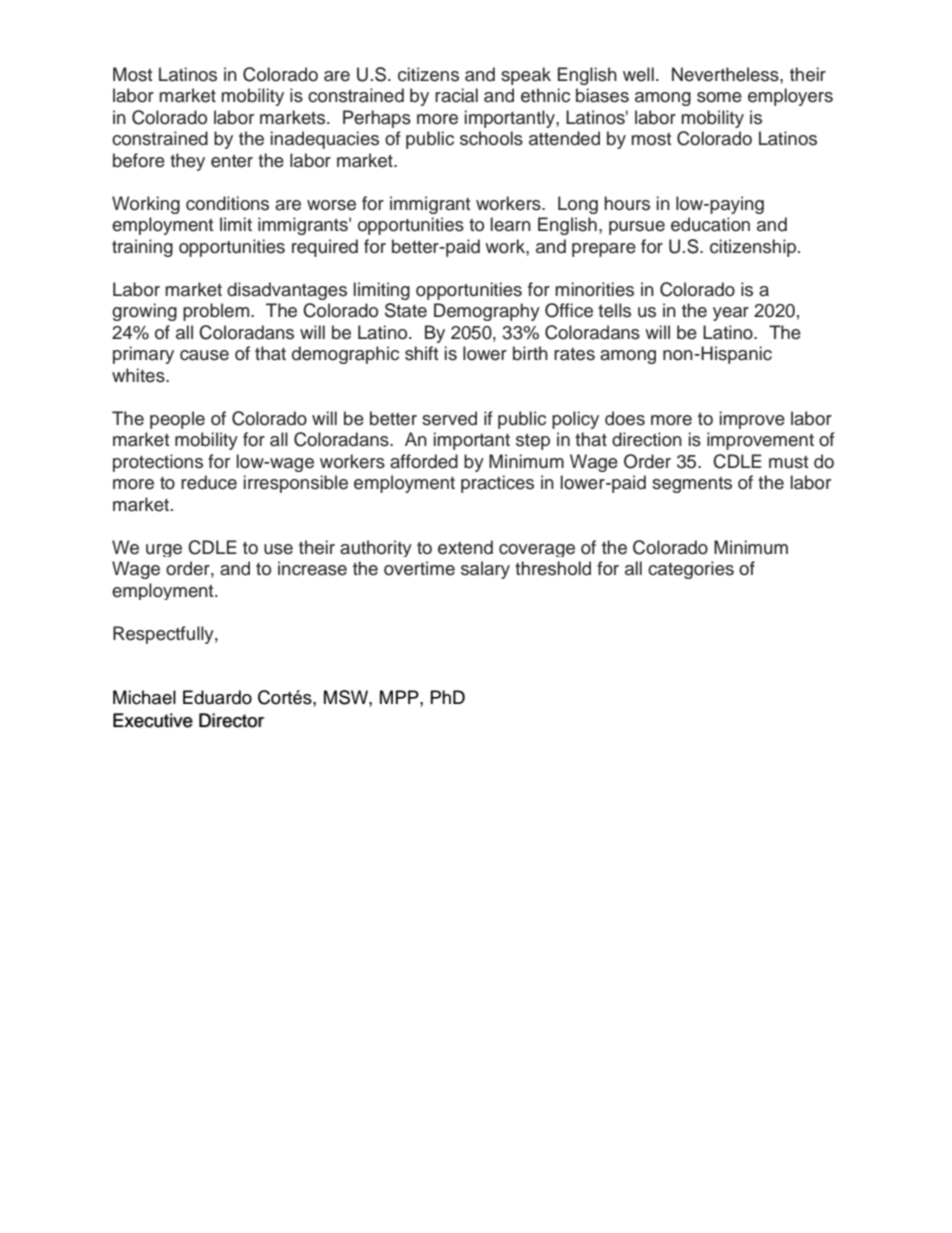 The width and height of the image is (952, 1233). What do you see at coordinates (217, 697) in the image?
I see `Eduardo` at bounding box center [217, 697].
